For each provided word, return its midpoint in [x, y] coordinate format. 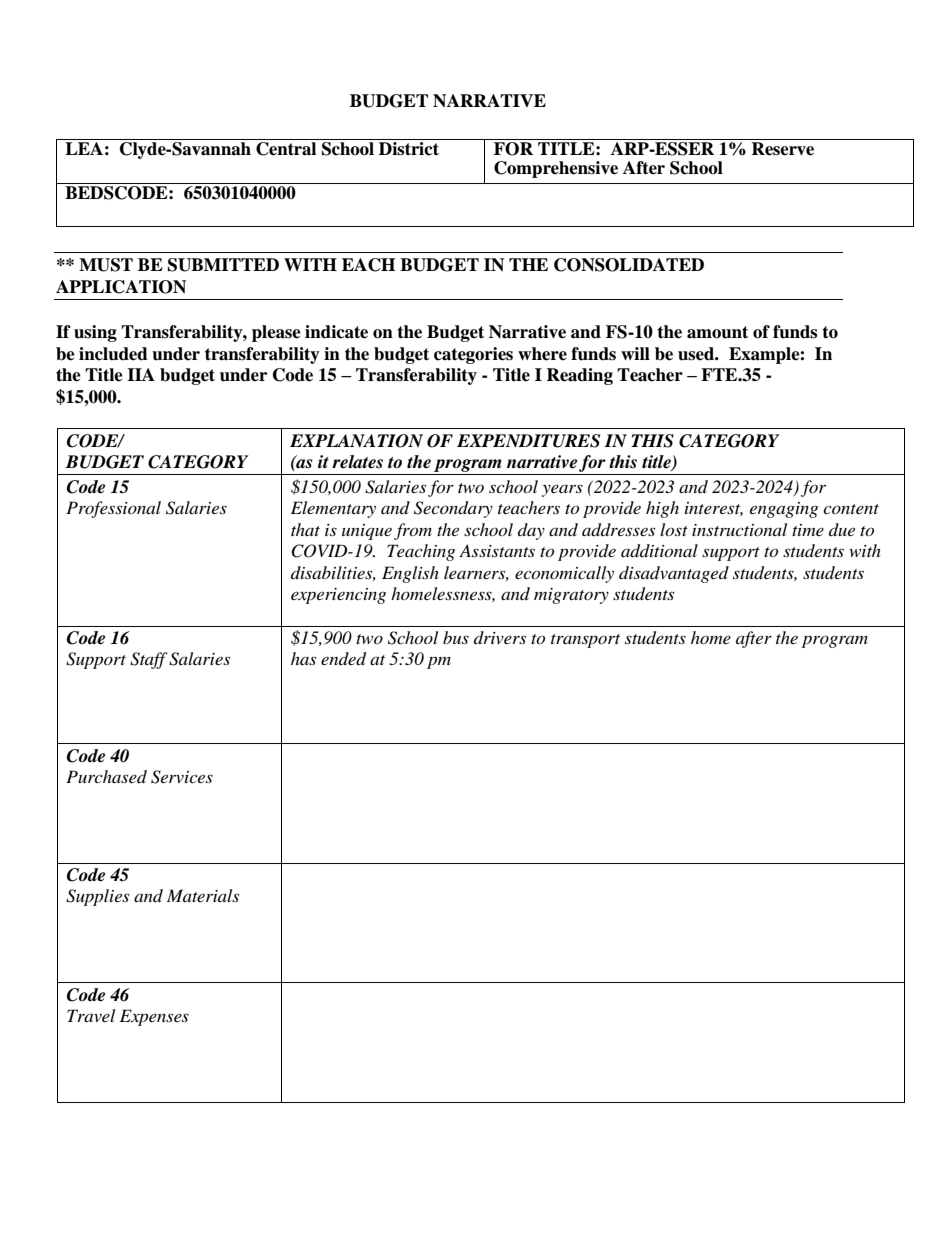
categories [473, 355]
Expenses [154, 1017]
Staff [149, 660]
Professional [113, 509]
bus [456, 637]
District [409, 149]
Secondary [453, 509]
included [113, 354]
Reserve [782, 149]
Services [182, 777]
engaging [784, 510]
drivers [500, 637]
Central [286, 149]
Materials [203, 895]
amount [717, 332]
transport [585, 641]
